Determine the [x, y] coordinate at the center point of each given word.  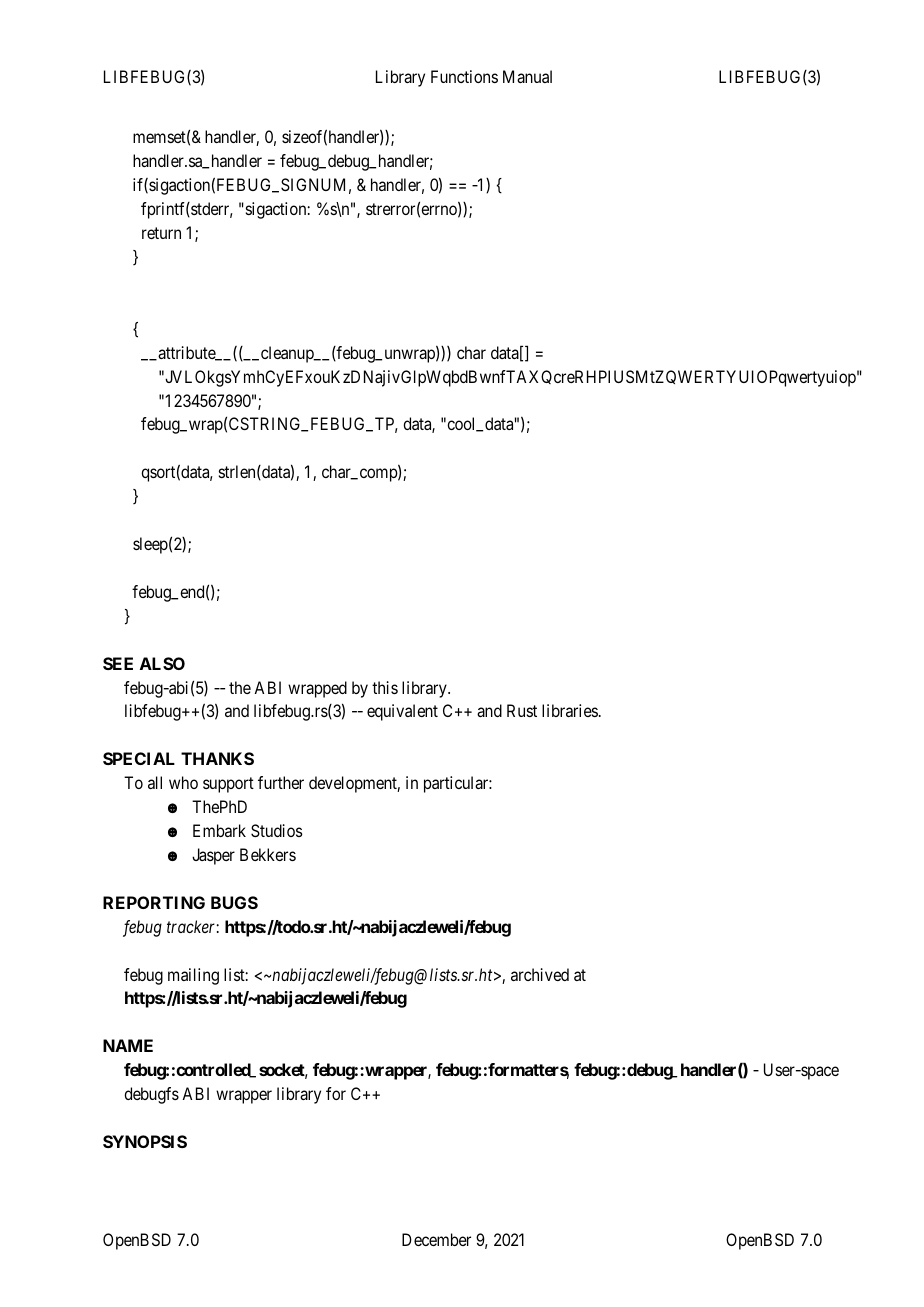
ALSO [162, 663]
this [385, 687]
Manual [527, 76]
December [436, 1239]
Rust [522, 710]
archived [540, 974]
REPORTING [154, 902]
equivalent [402, 712]
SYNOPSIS [145, 1141]
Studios [277, 830]
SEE [118, 663]
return [161, 233]
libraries [570, 710]
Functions [464, 76]
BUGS [234, 902]
